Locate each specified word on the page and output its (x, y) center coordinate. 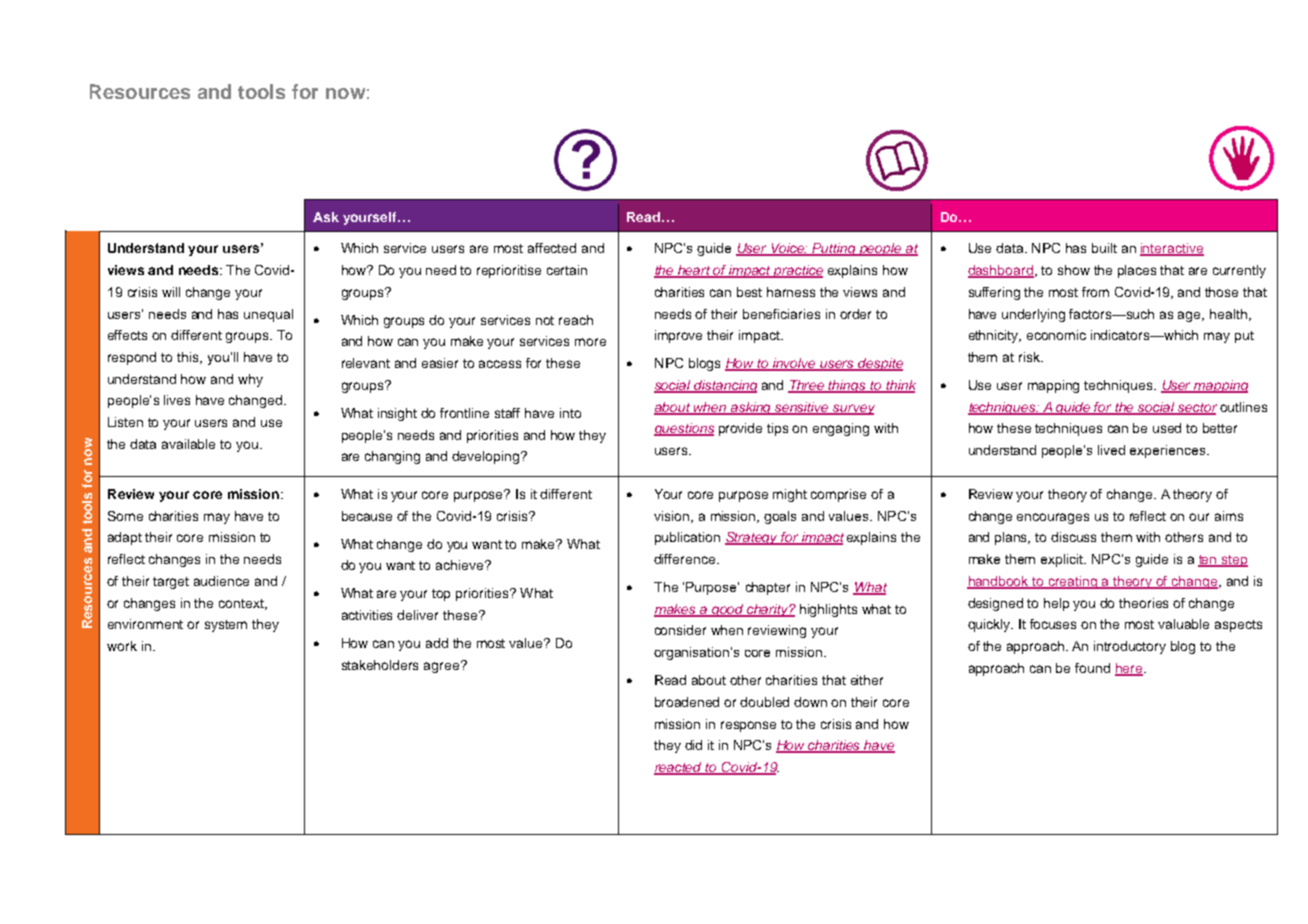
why (250, 380)
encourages (1053, 518)
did (693, 745)
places (1137, 271)
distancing (725, 386)
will (171, 292)
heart (694, 271)
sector (1196, 408)
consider (680, 630)
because (367, 516)
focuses (1053, 624)
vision (673, 517)
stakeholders (380, 665)
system (226, 626)
